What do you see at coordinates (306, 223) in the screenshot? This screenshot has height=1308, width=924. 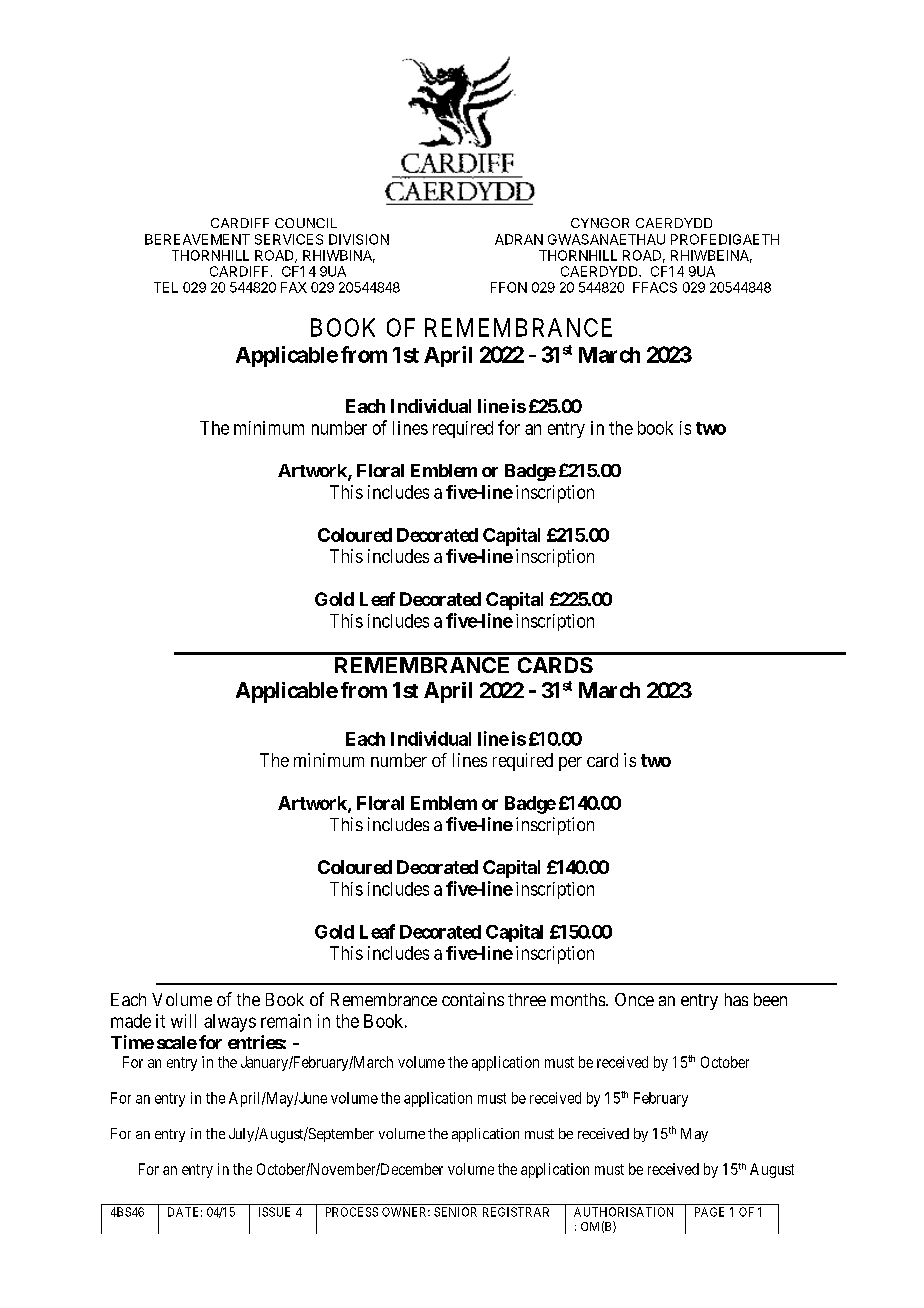 I see `COUNCIL` at bounding box center [306, 223].
